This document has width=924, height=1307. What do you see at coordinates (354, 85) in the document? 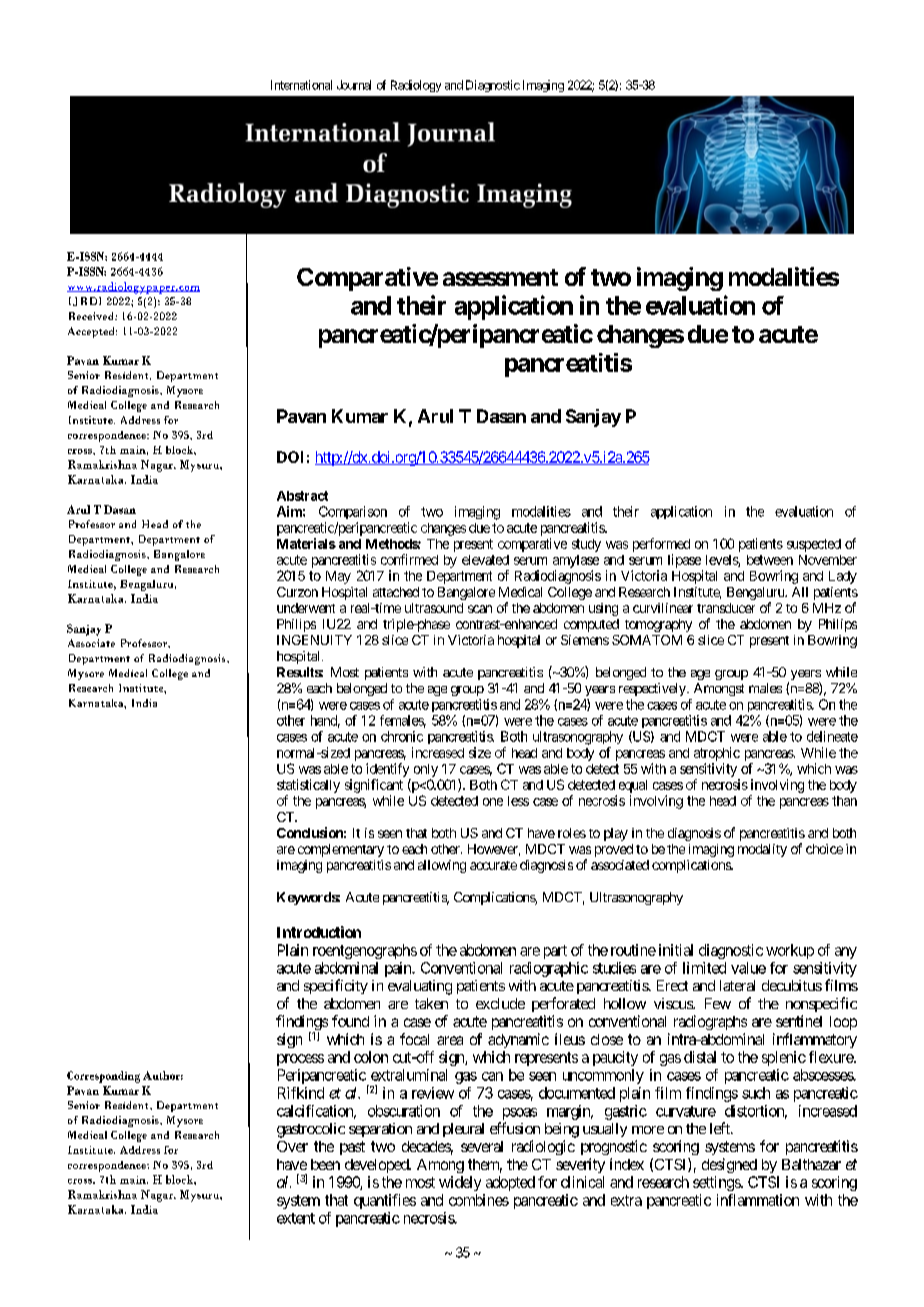
I see `Journal` at bounding box center [354, 85].
